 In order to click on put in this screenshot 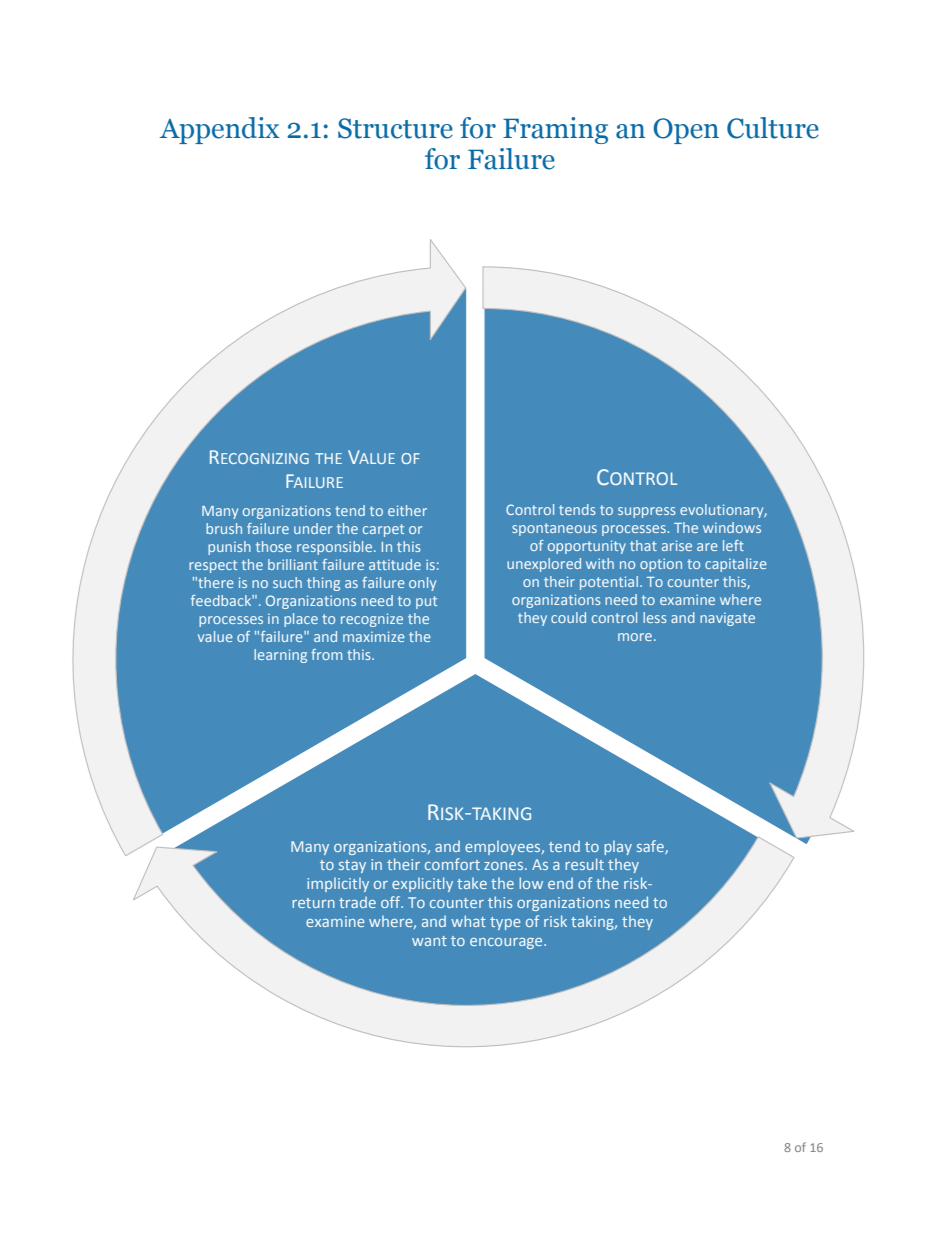, I will do `click(426, 602)`.
